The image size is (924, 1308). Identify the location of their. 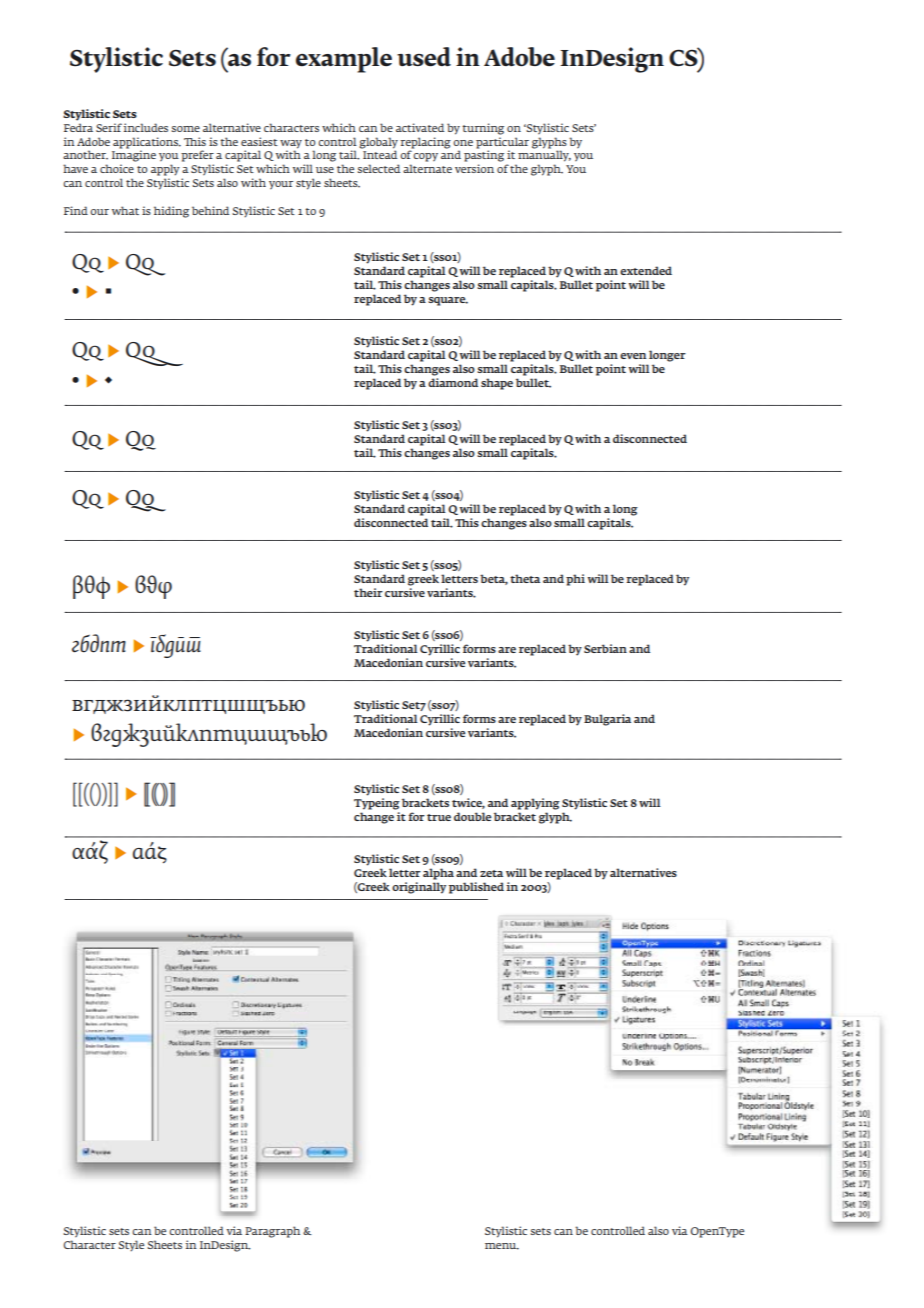
(368, 592).
